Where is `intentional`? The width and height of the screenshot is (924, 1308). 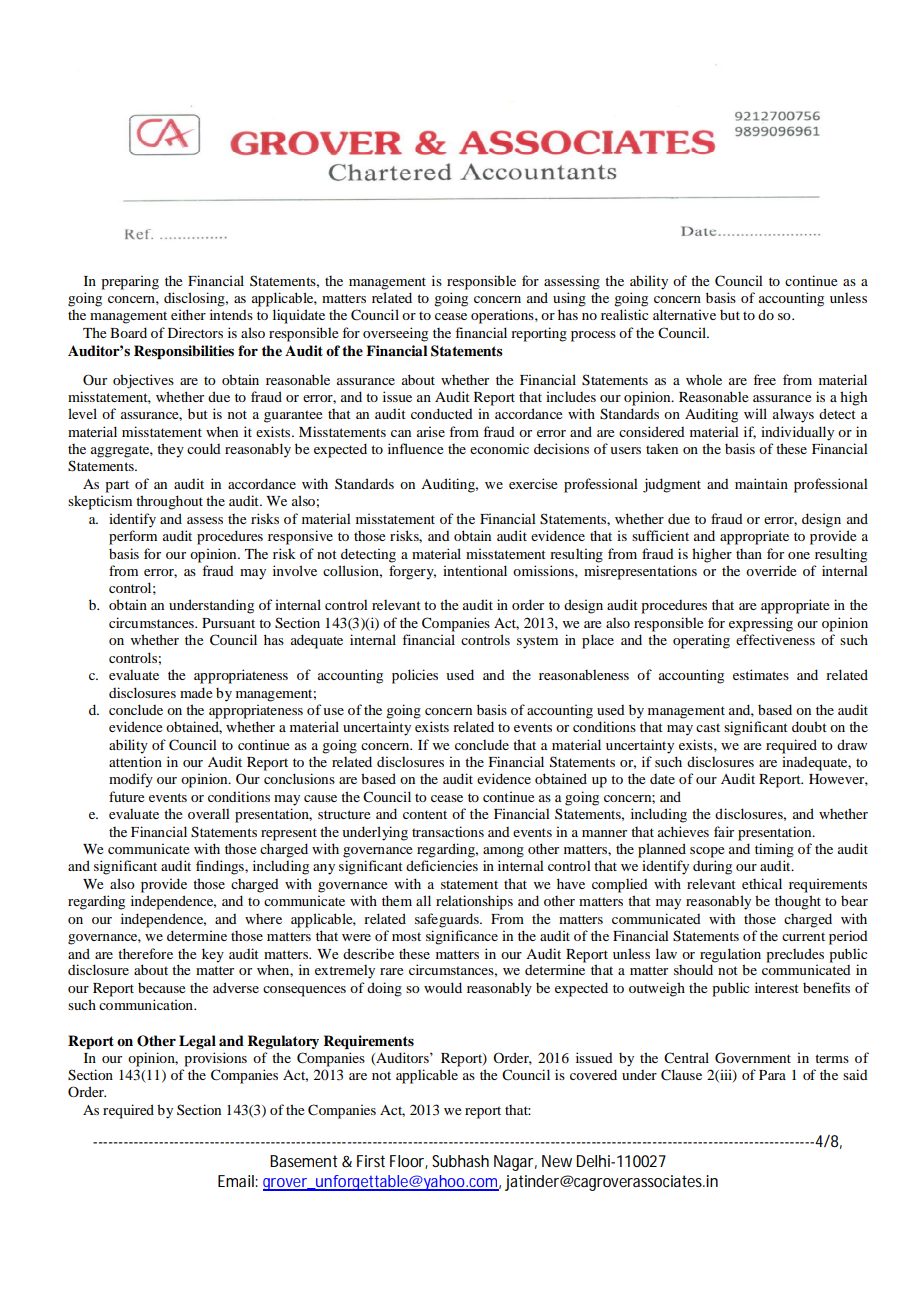 intentional is located at coordinates (475, 570).
